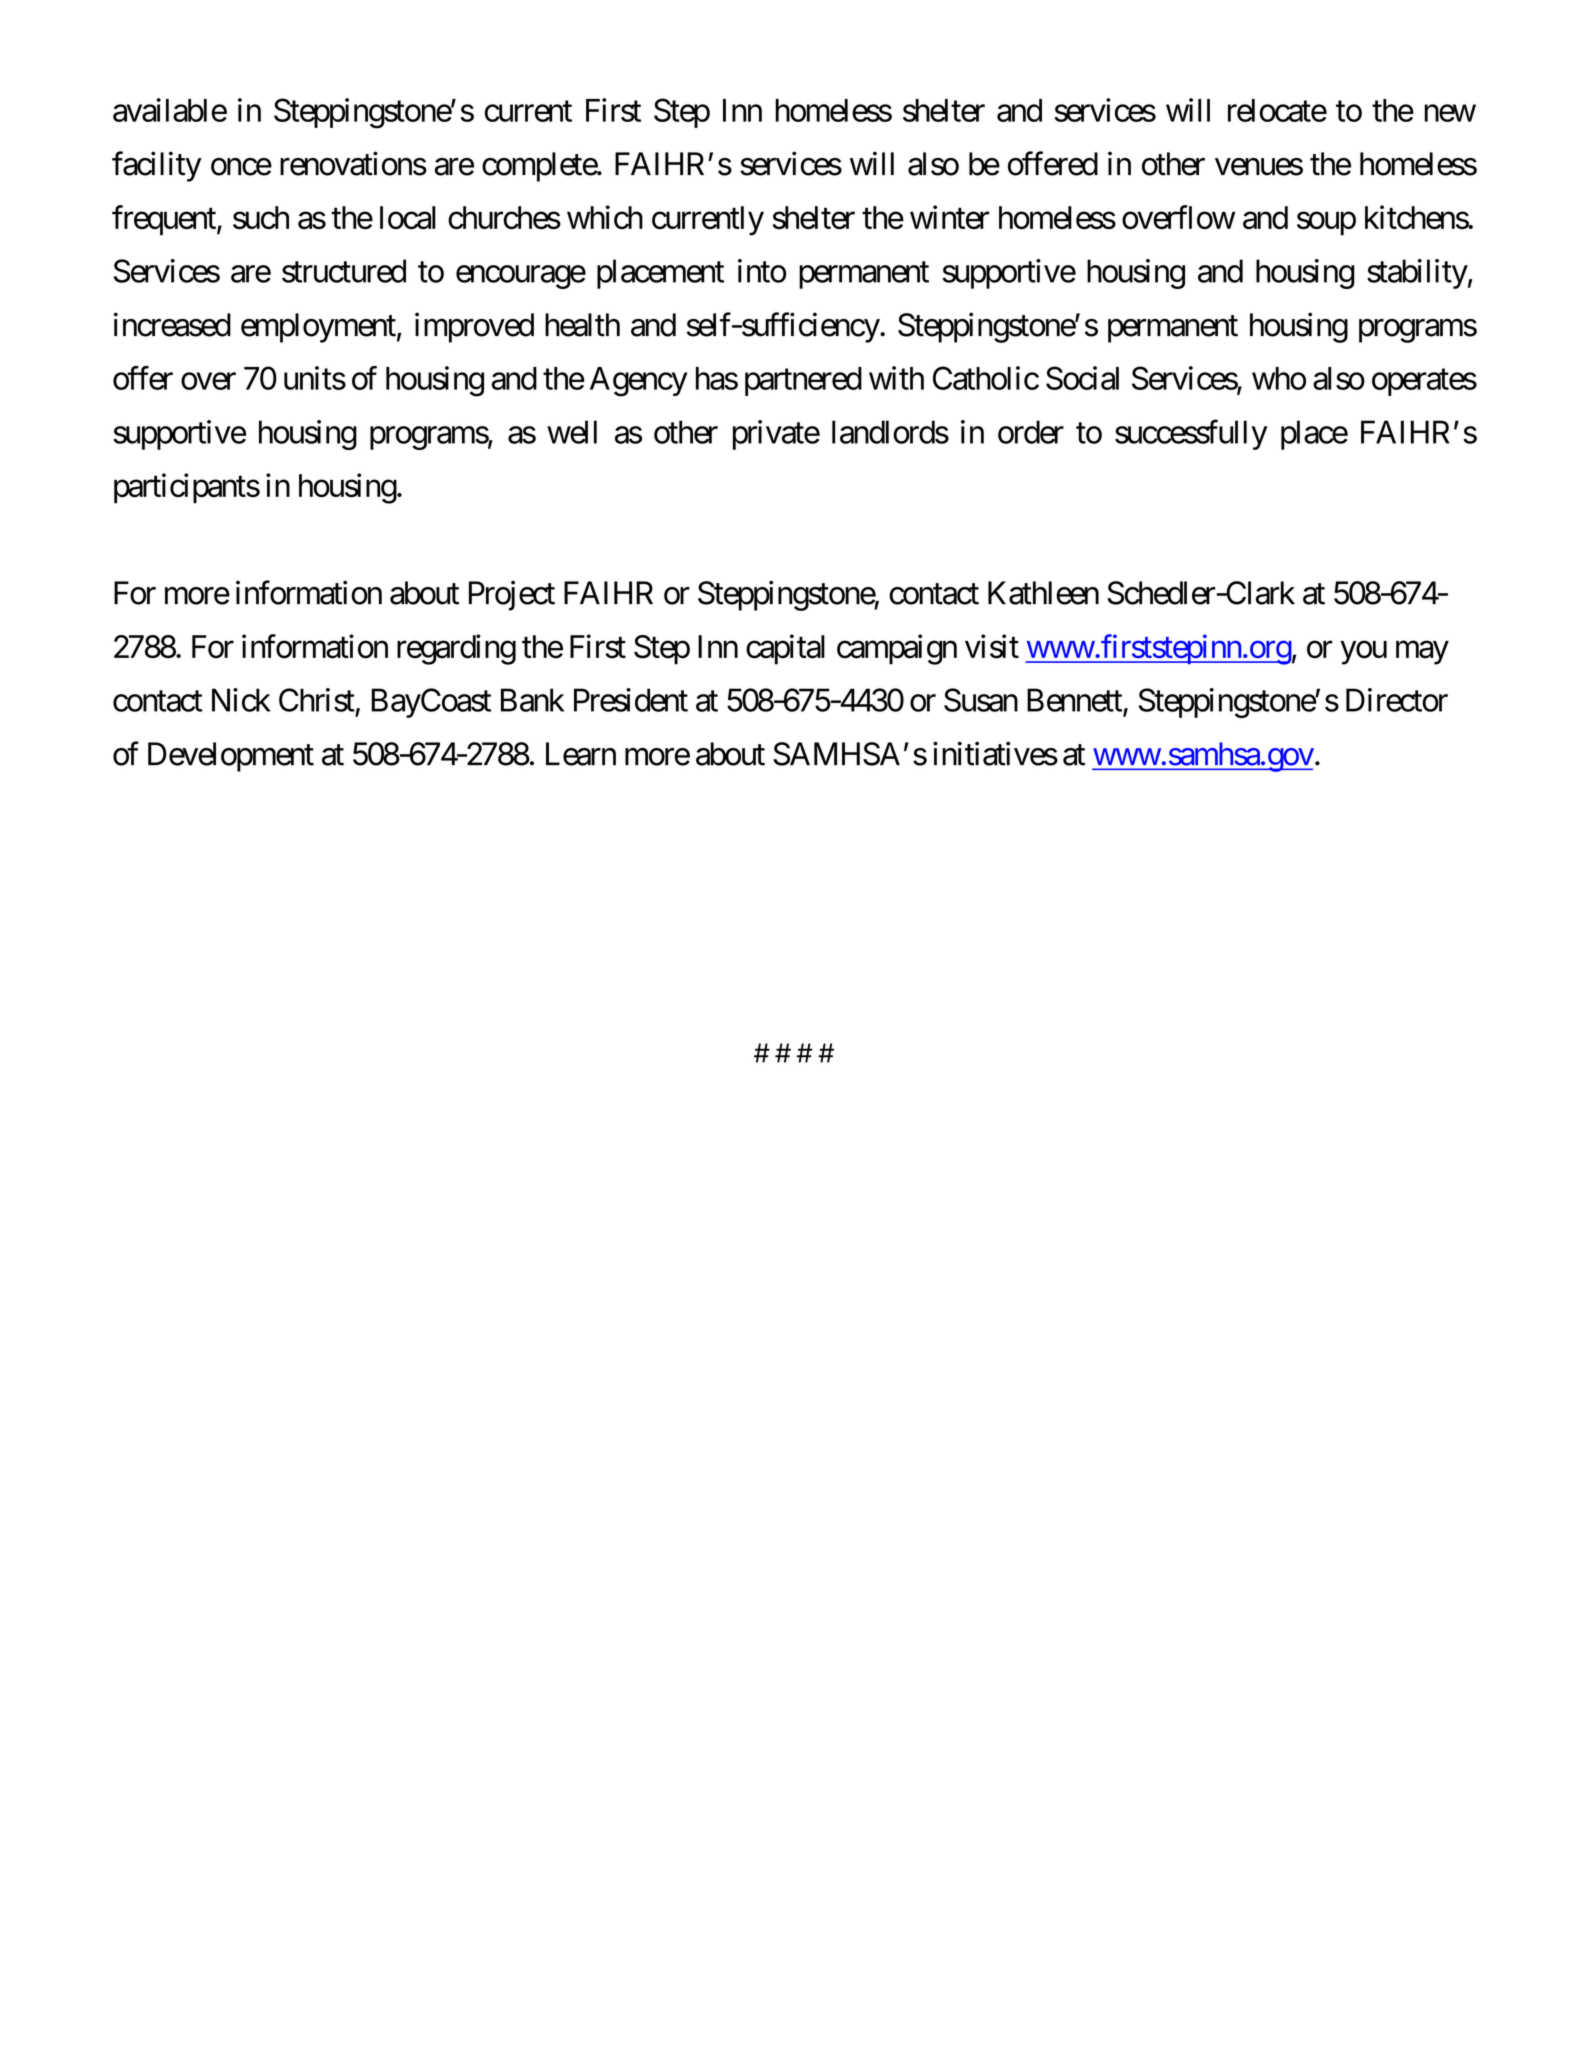 The image size is (1586, 2052). Describe the element at coordinates (231, 757) in the screenshot. I see `Development` at that location.
